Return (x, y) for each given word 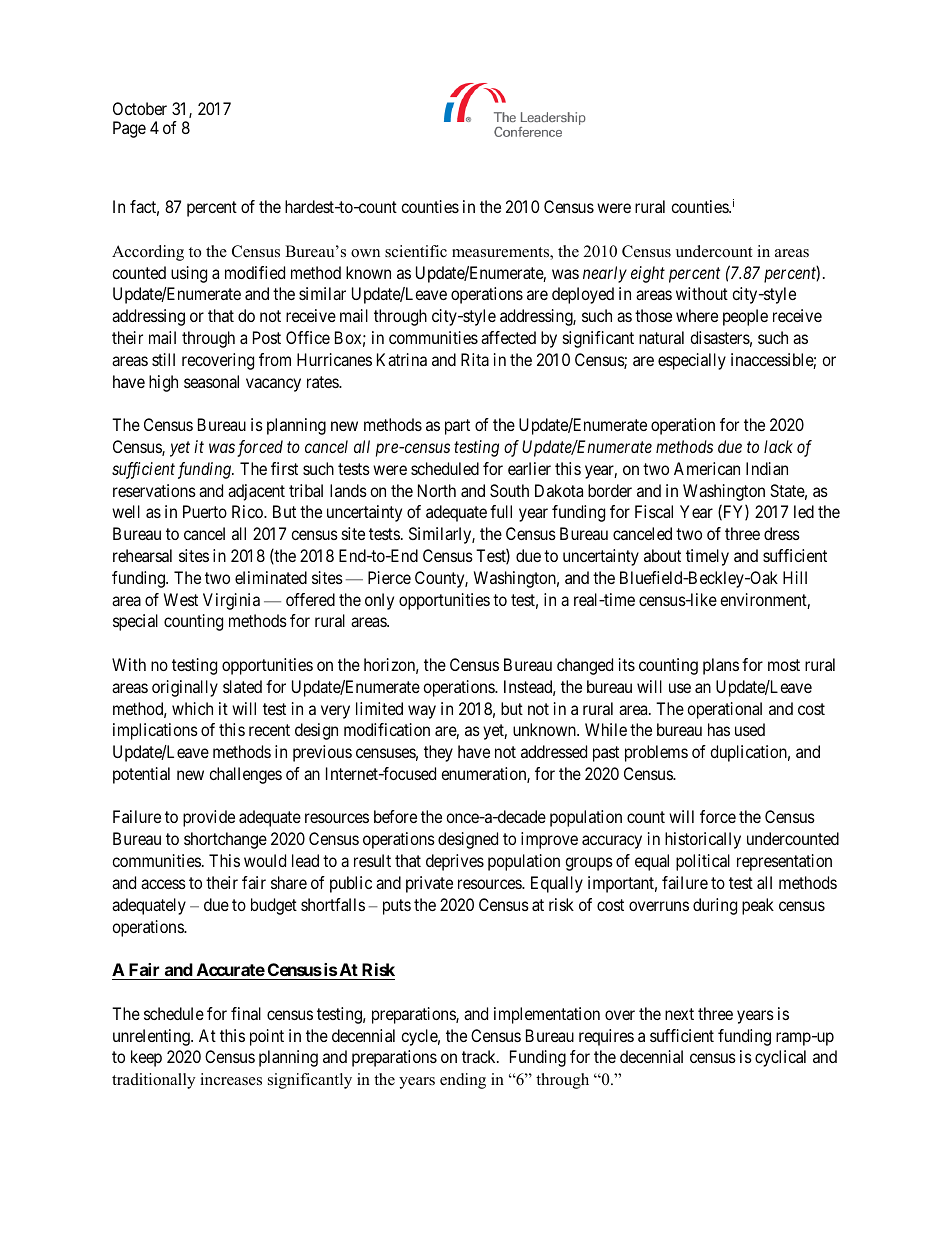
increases (231, 1079)
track (480, 1056)
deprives (455, 862)
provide (209, 818)
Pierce (389, 577)
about (662, 555)
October (140, 108)
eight (648, 274)
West (181, 599)
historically (703, 840)
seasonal (211, 381)
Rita (475, 359)
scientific (416, 251)
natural (661, 337)
